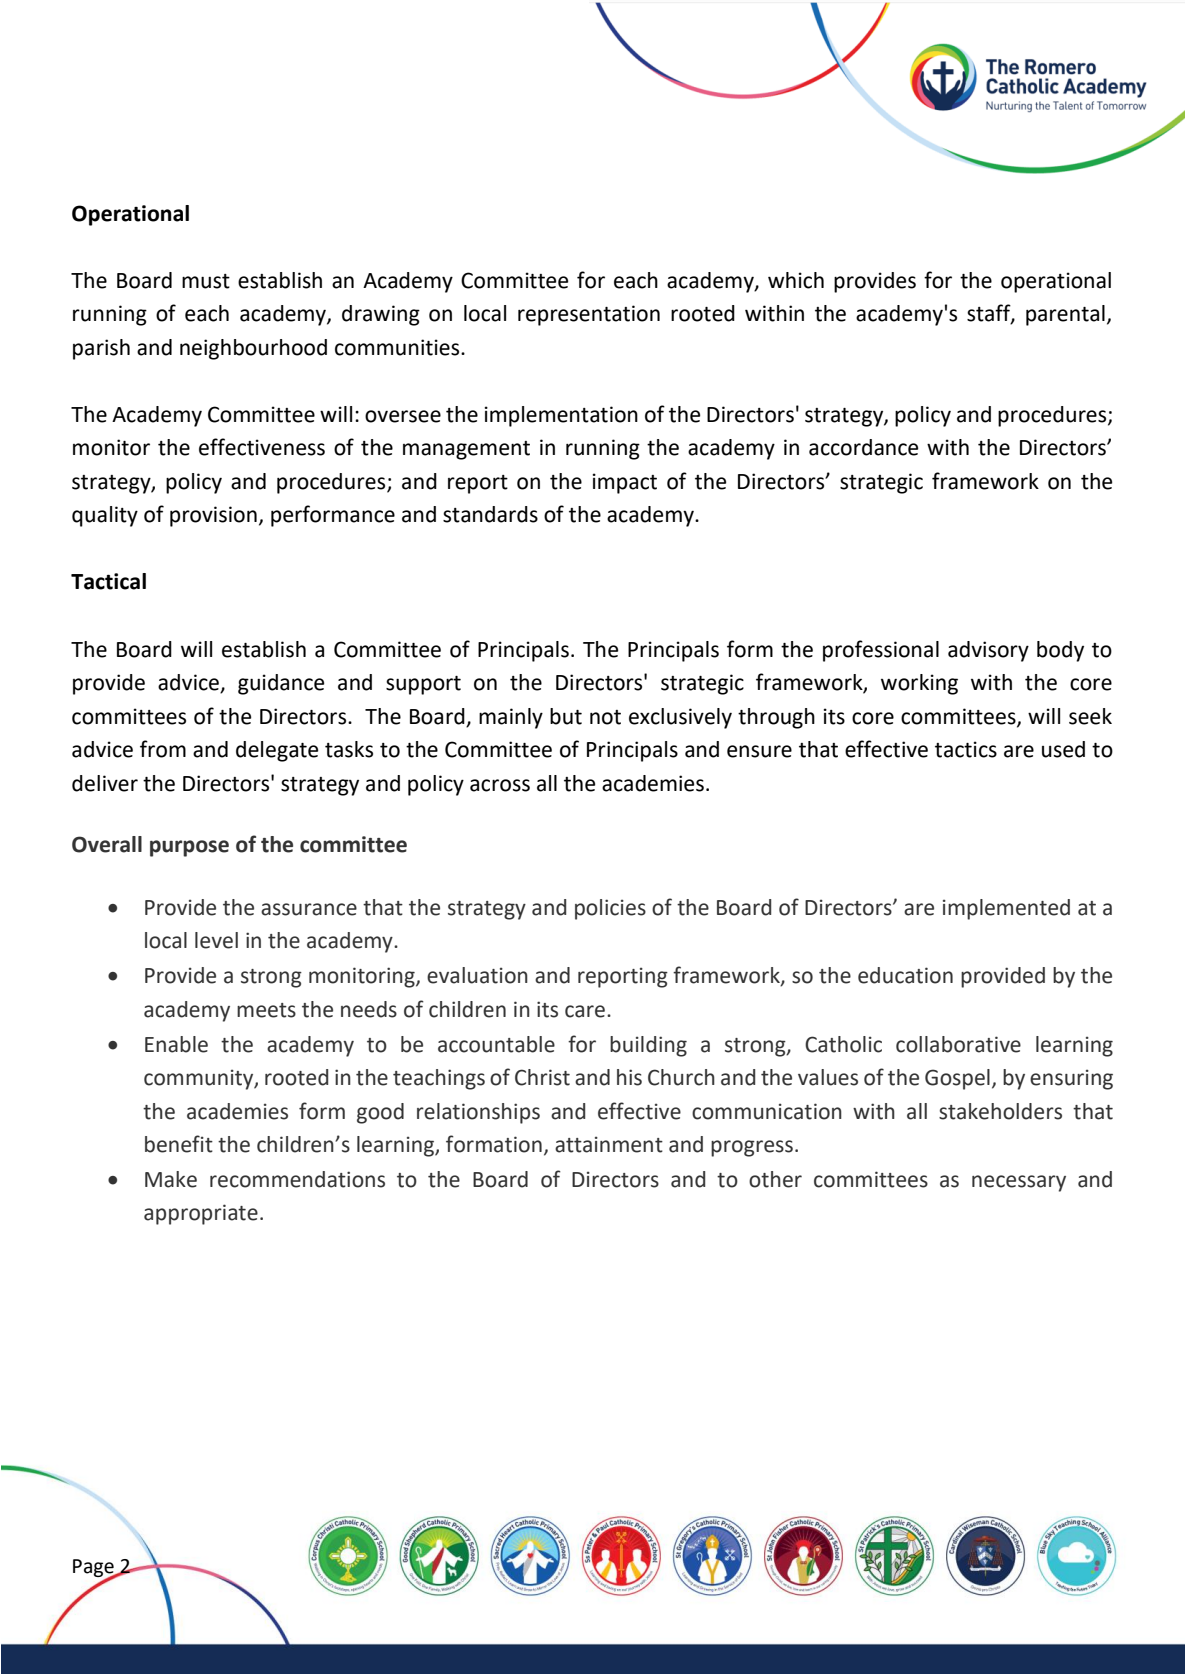  What do you see at coordinates (605, 717) in the page?
I see `not` at bounding box center [605, 717].
